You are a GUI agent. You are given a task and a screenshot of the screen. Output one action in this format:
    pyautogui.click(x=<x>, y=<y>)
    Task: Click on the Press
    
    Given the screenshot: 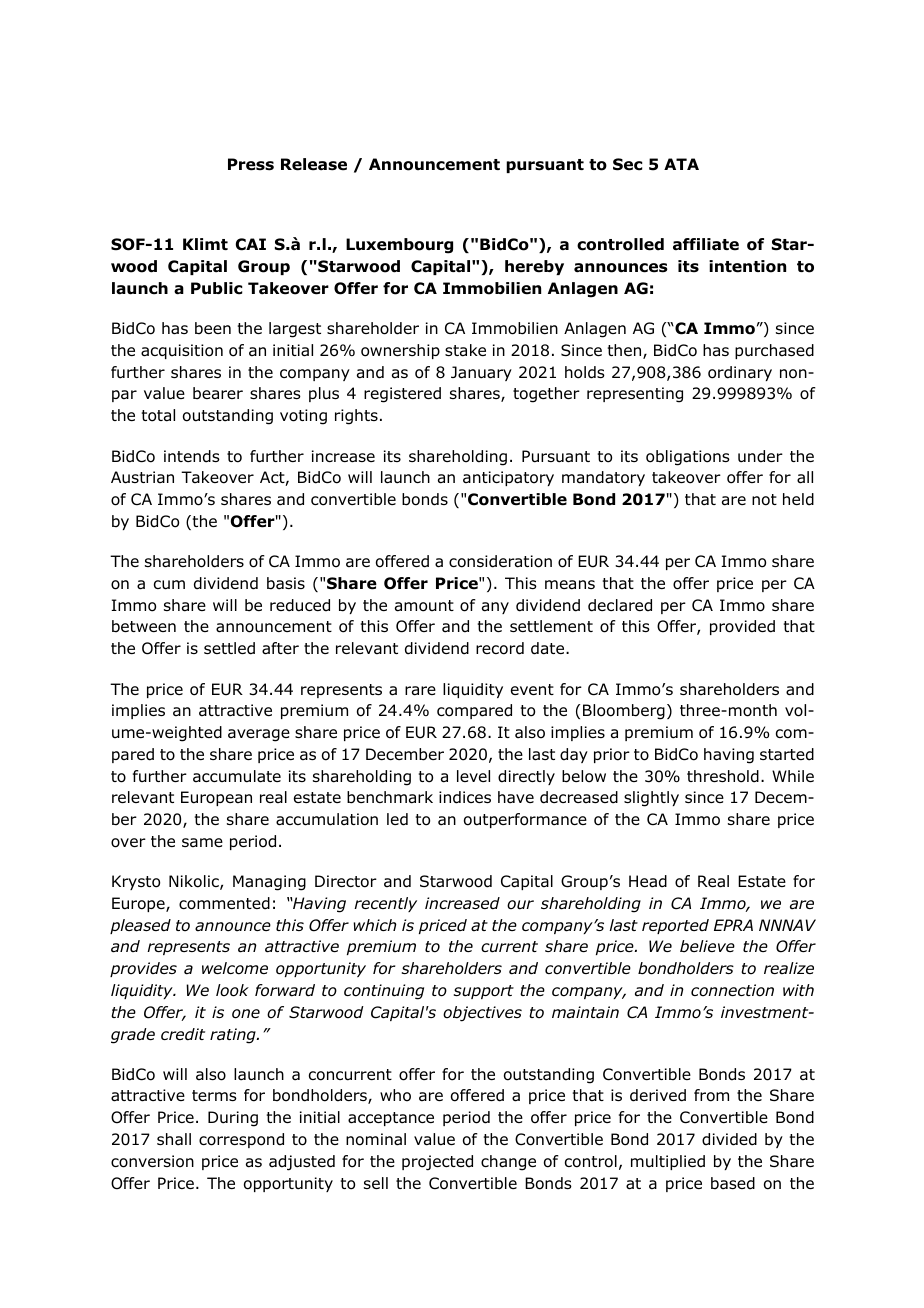 What is the action you would take?
    pyautogui.click(x=251, y=164)
